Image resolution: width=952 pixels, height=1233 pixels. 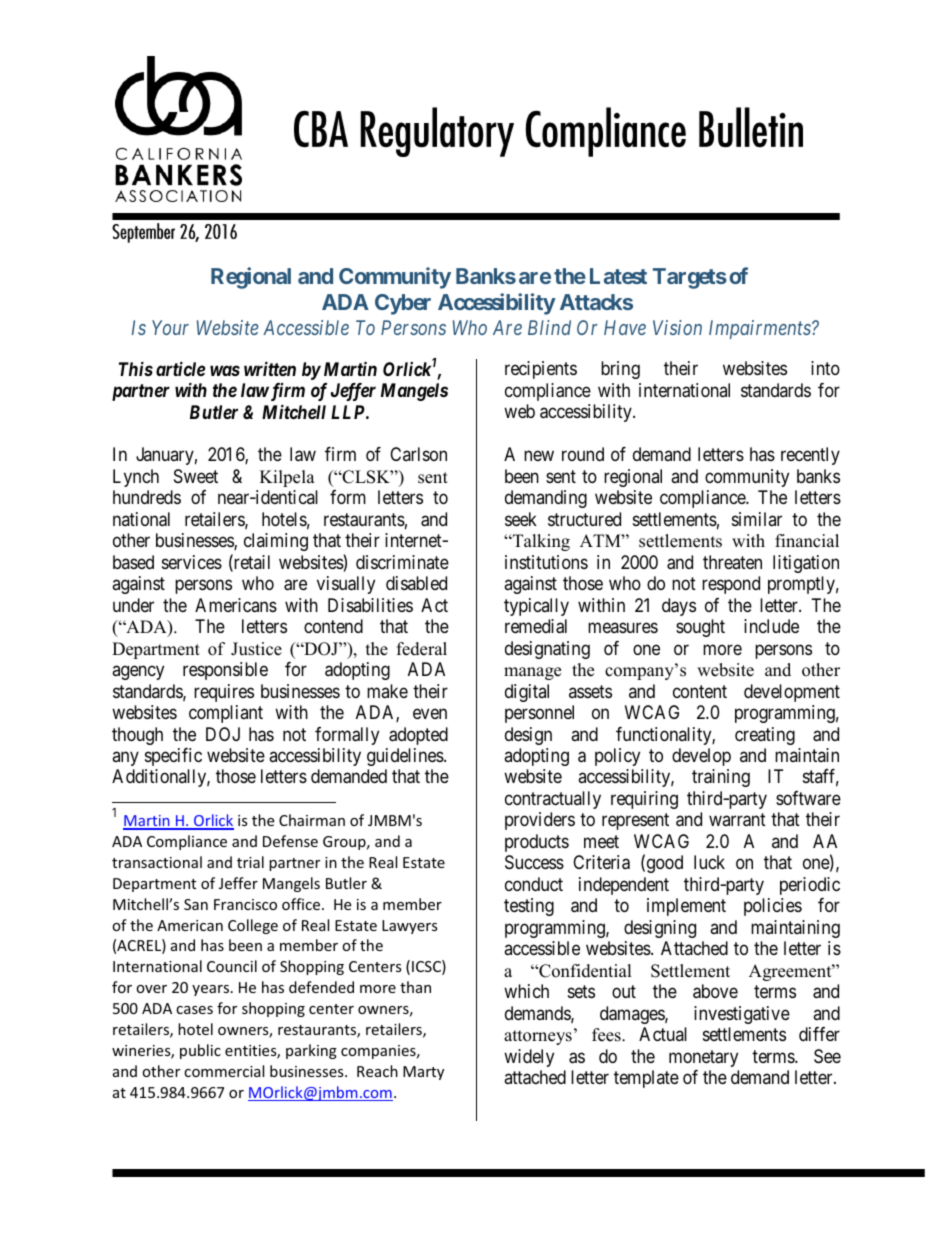 What do you see at coordinates (403, 304) in the screenshot?
I see `Cyber` at bounding box center [403, 304].
